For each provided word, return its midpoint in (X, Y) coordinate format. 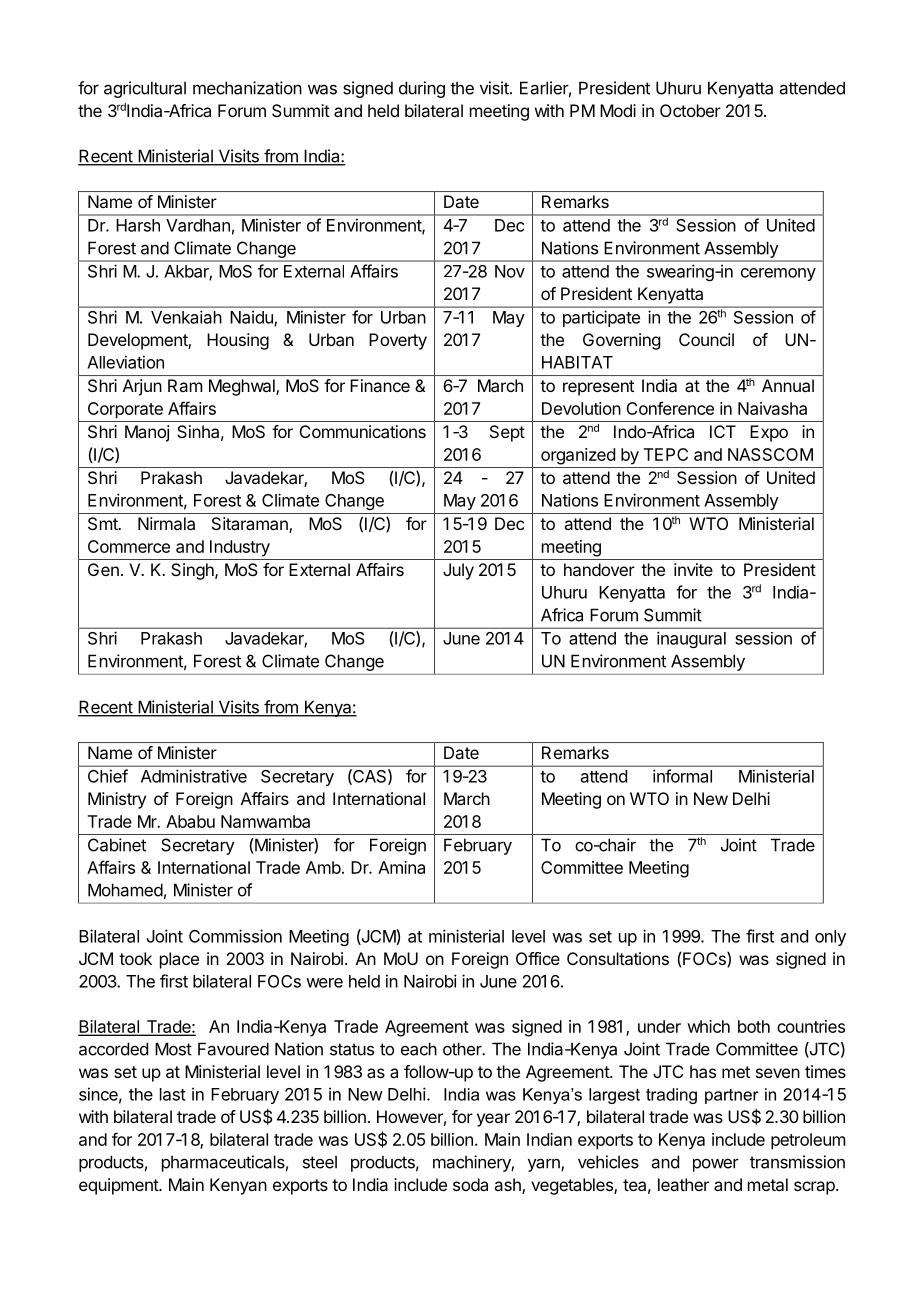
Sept (507, 433)
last (173, 1094)
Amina (401, 867)
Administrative (194, 776)
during (422, 89)
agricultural (145, 89)
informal (682, 776)
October (690, 110)
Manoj (147, 433)
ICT (723, 431)
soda (470, 1184)
